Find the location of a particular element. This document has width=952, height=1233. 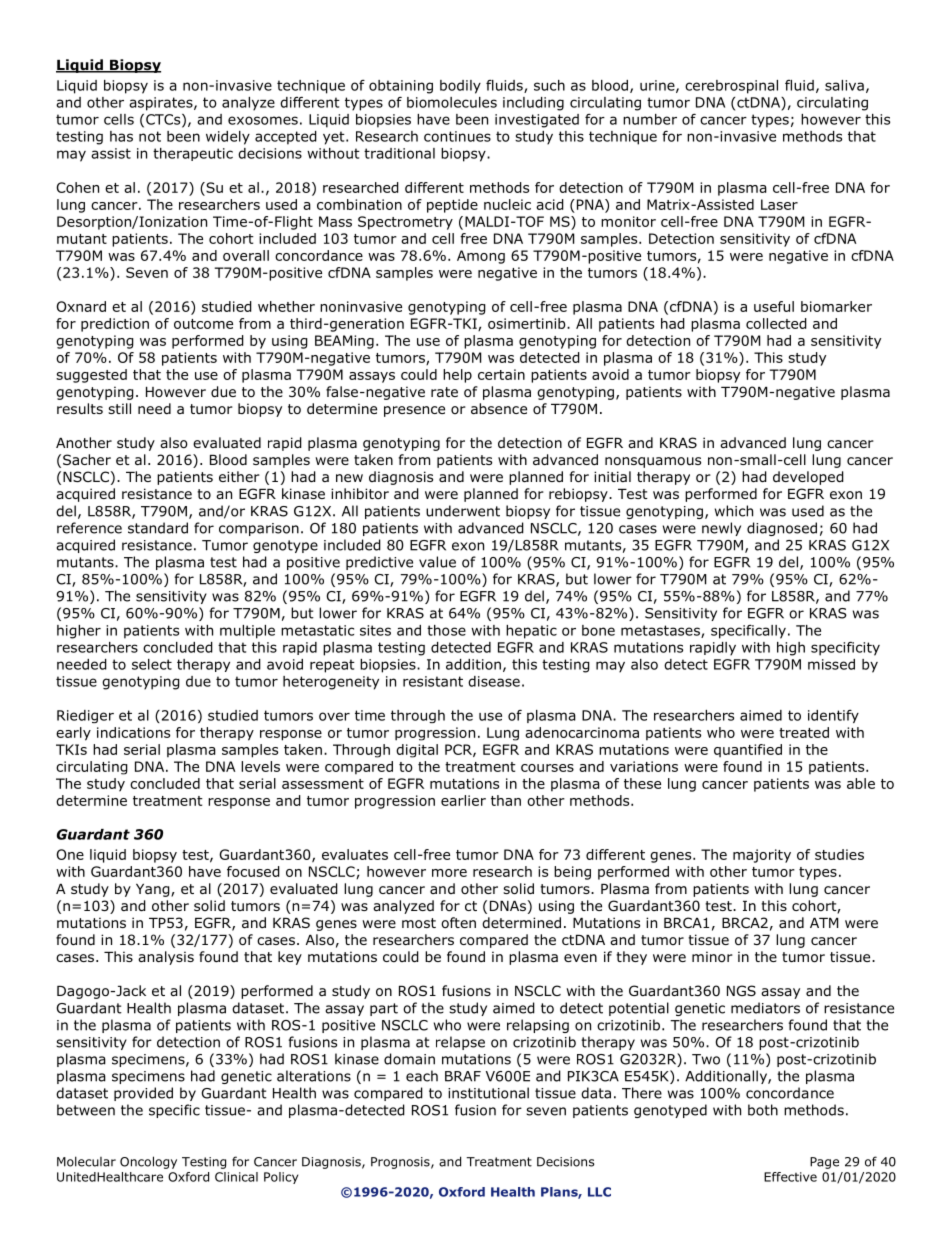

institutional is located at coordinates (488, 1093).
